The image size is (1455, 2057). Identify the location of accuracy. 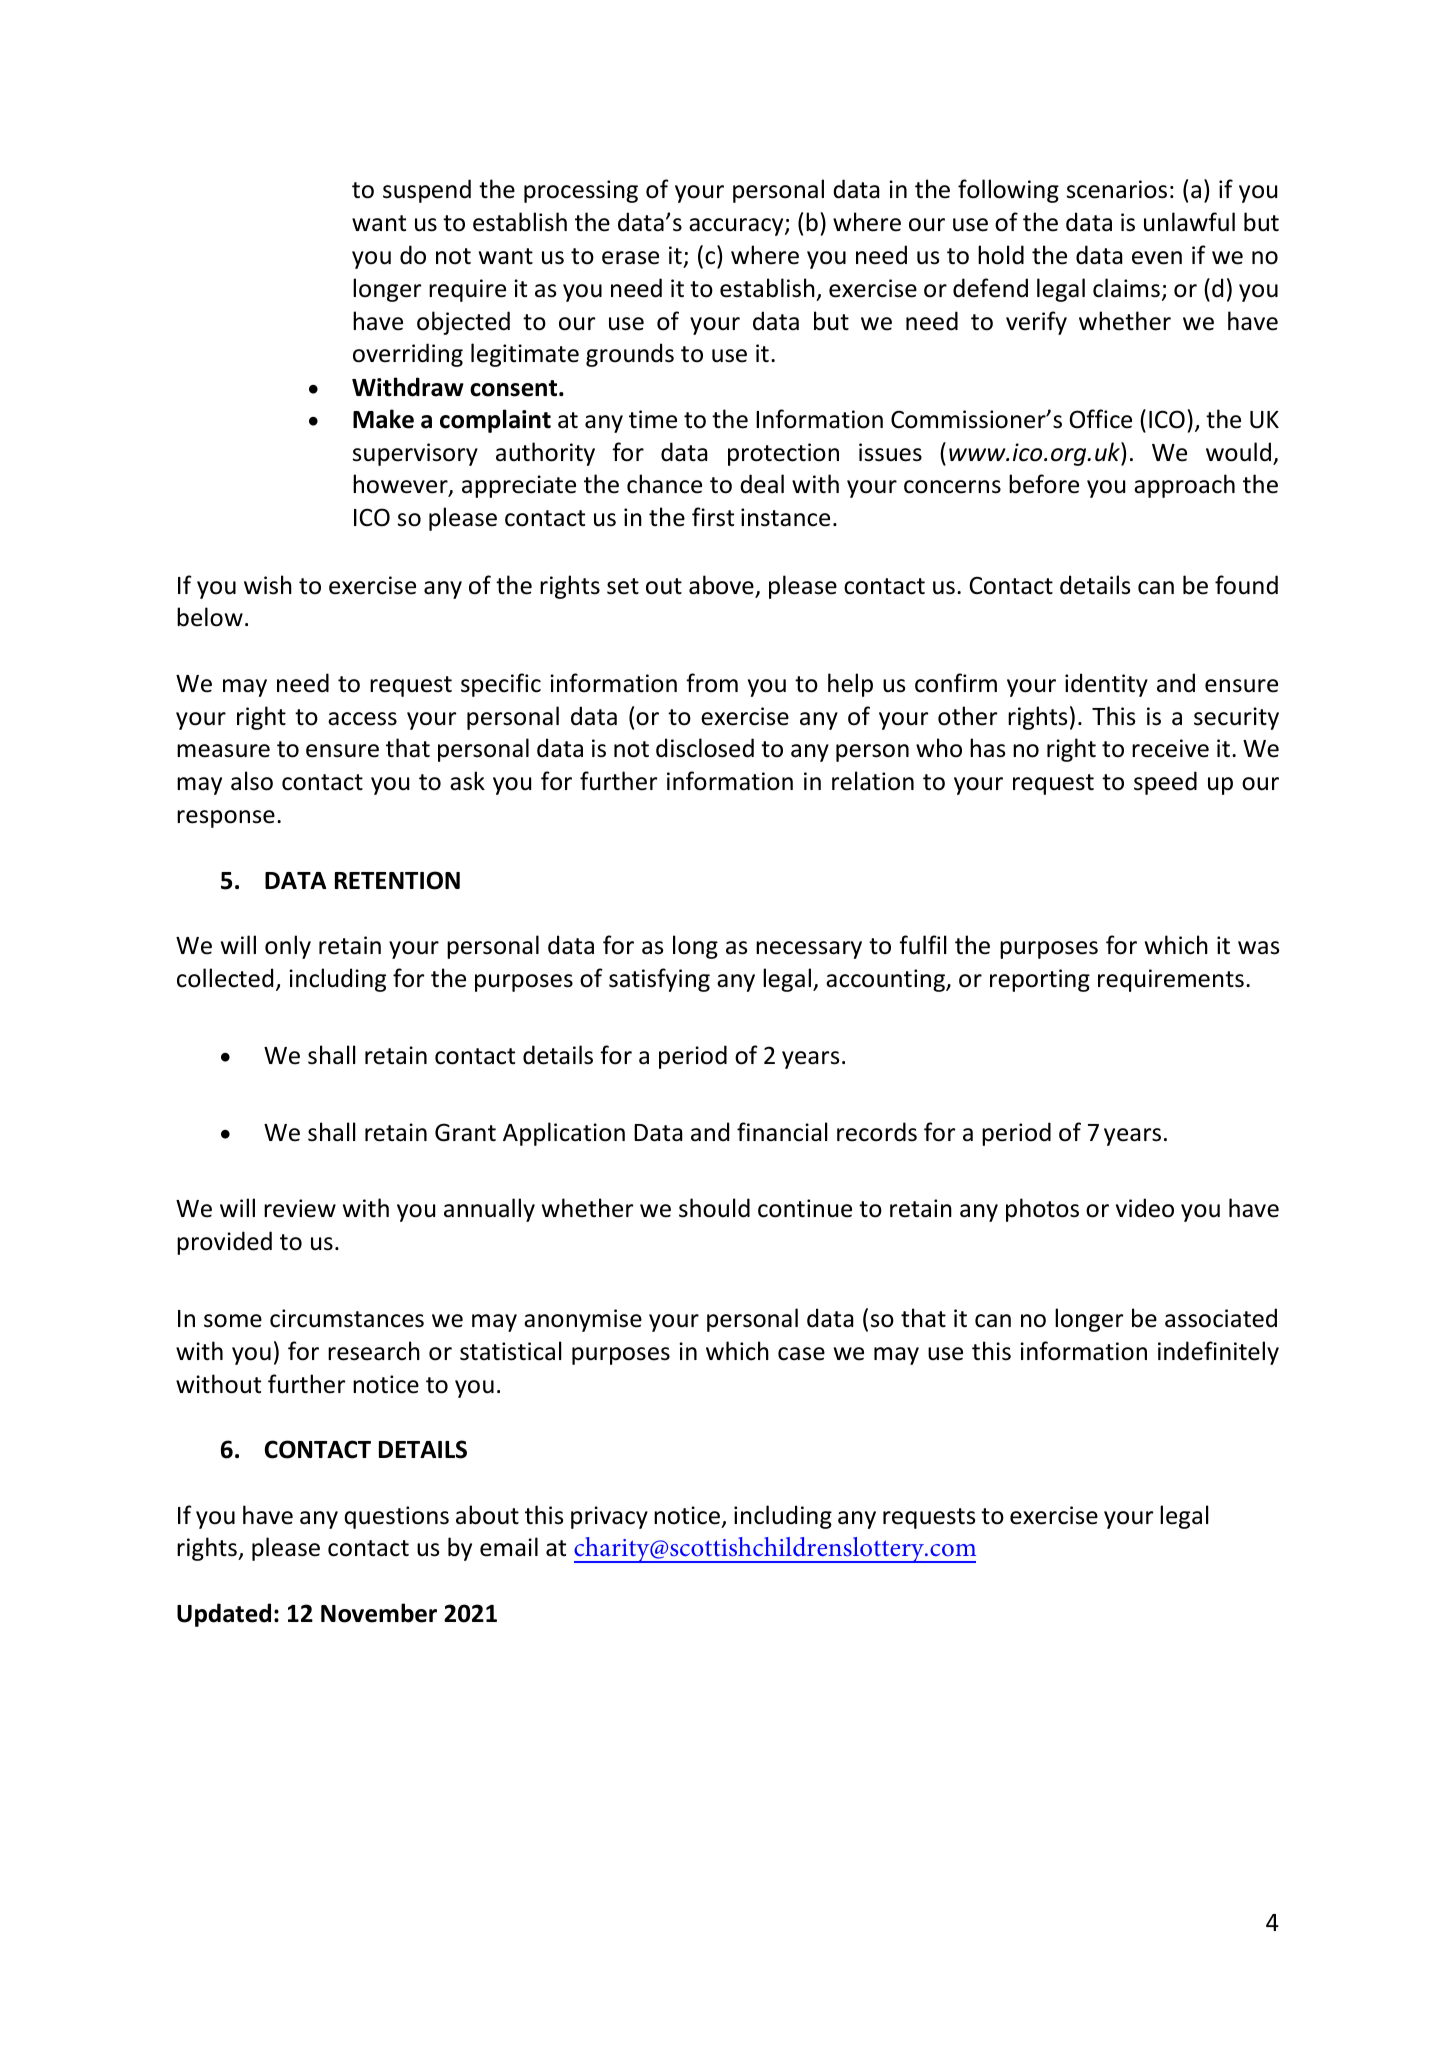
(737, 227).
